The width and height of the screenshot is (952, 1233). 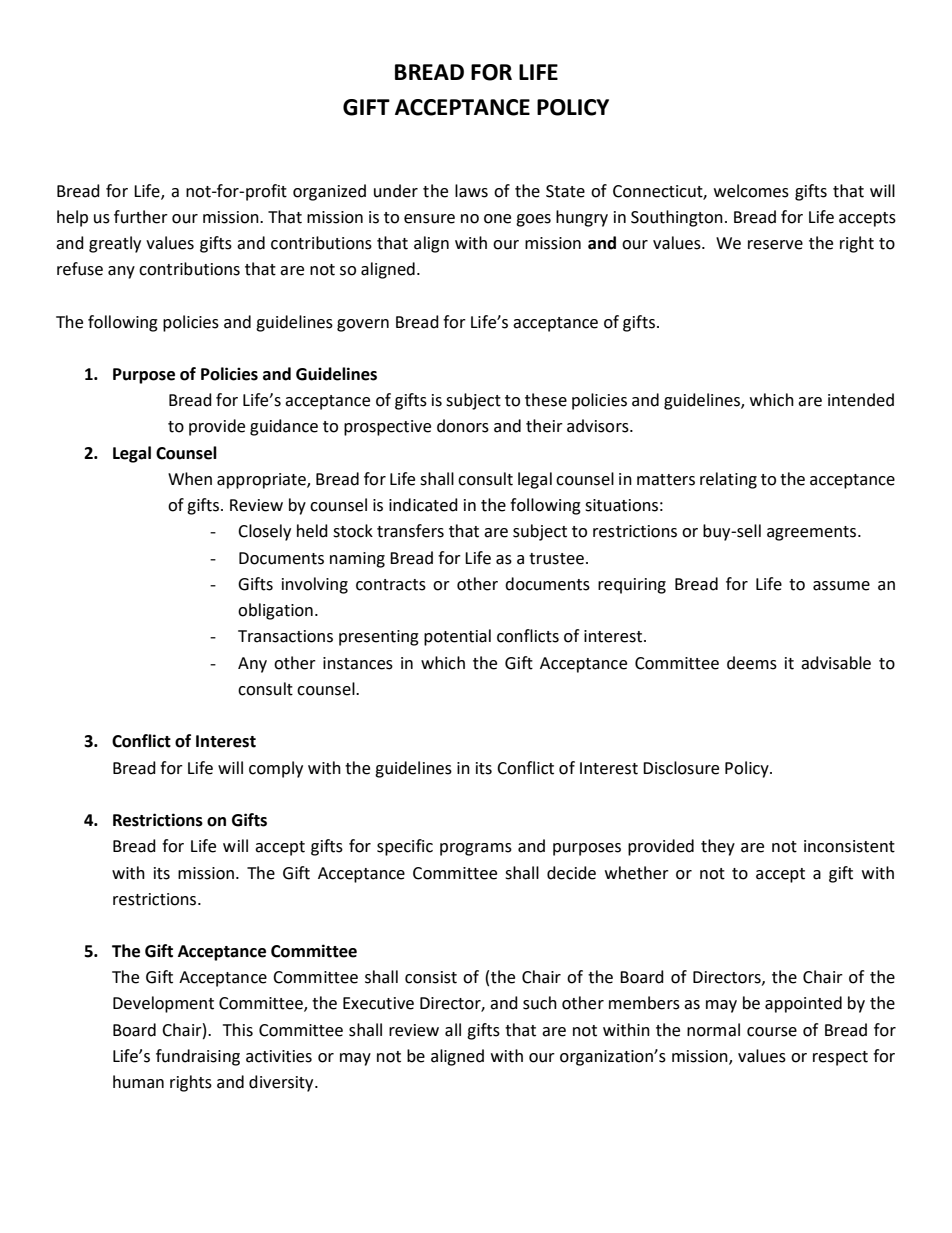 What do you see at coordinates (463, 426) in the screenshot?
I see `donors` at bounding box center [463, 426].
